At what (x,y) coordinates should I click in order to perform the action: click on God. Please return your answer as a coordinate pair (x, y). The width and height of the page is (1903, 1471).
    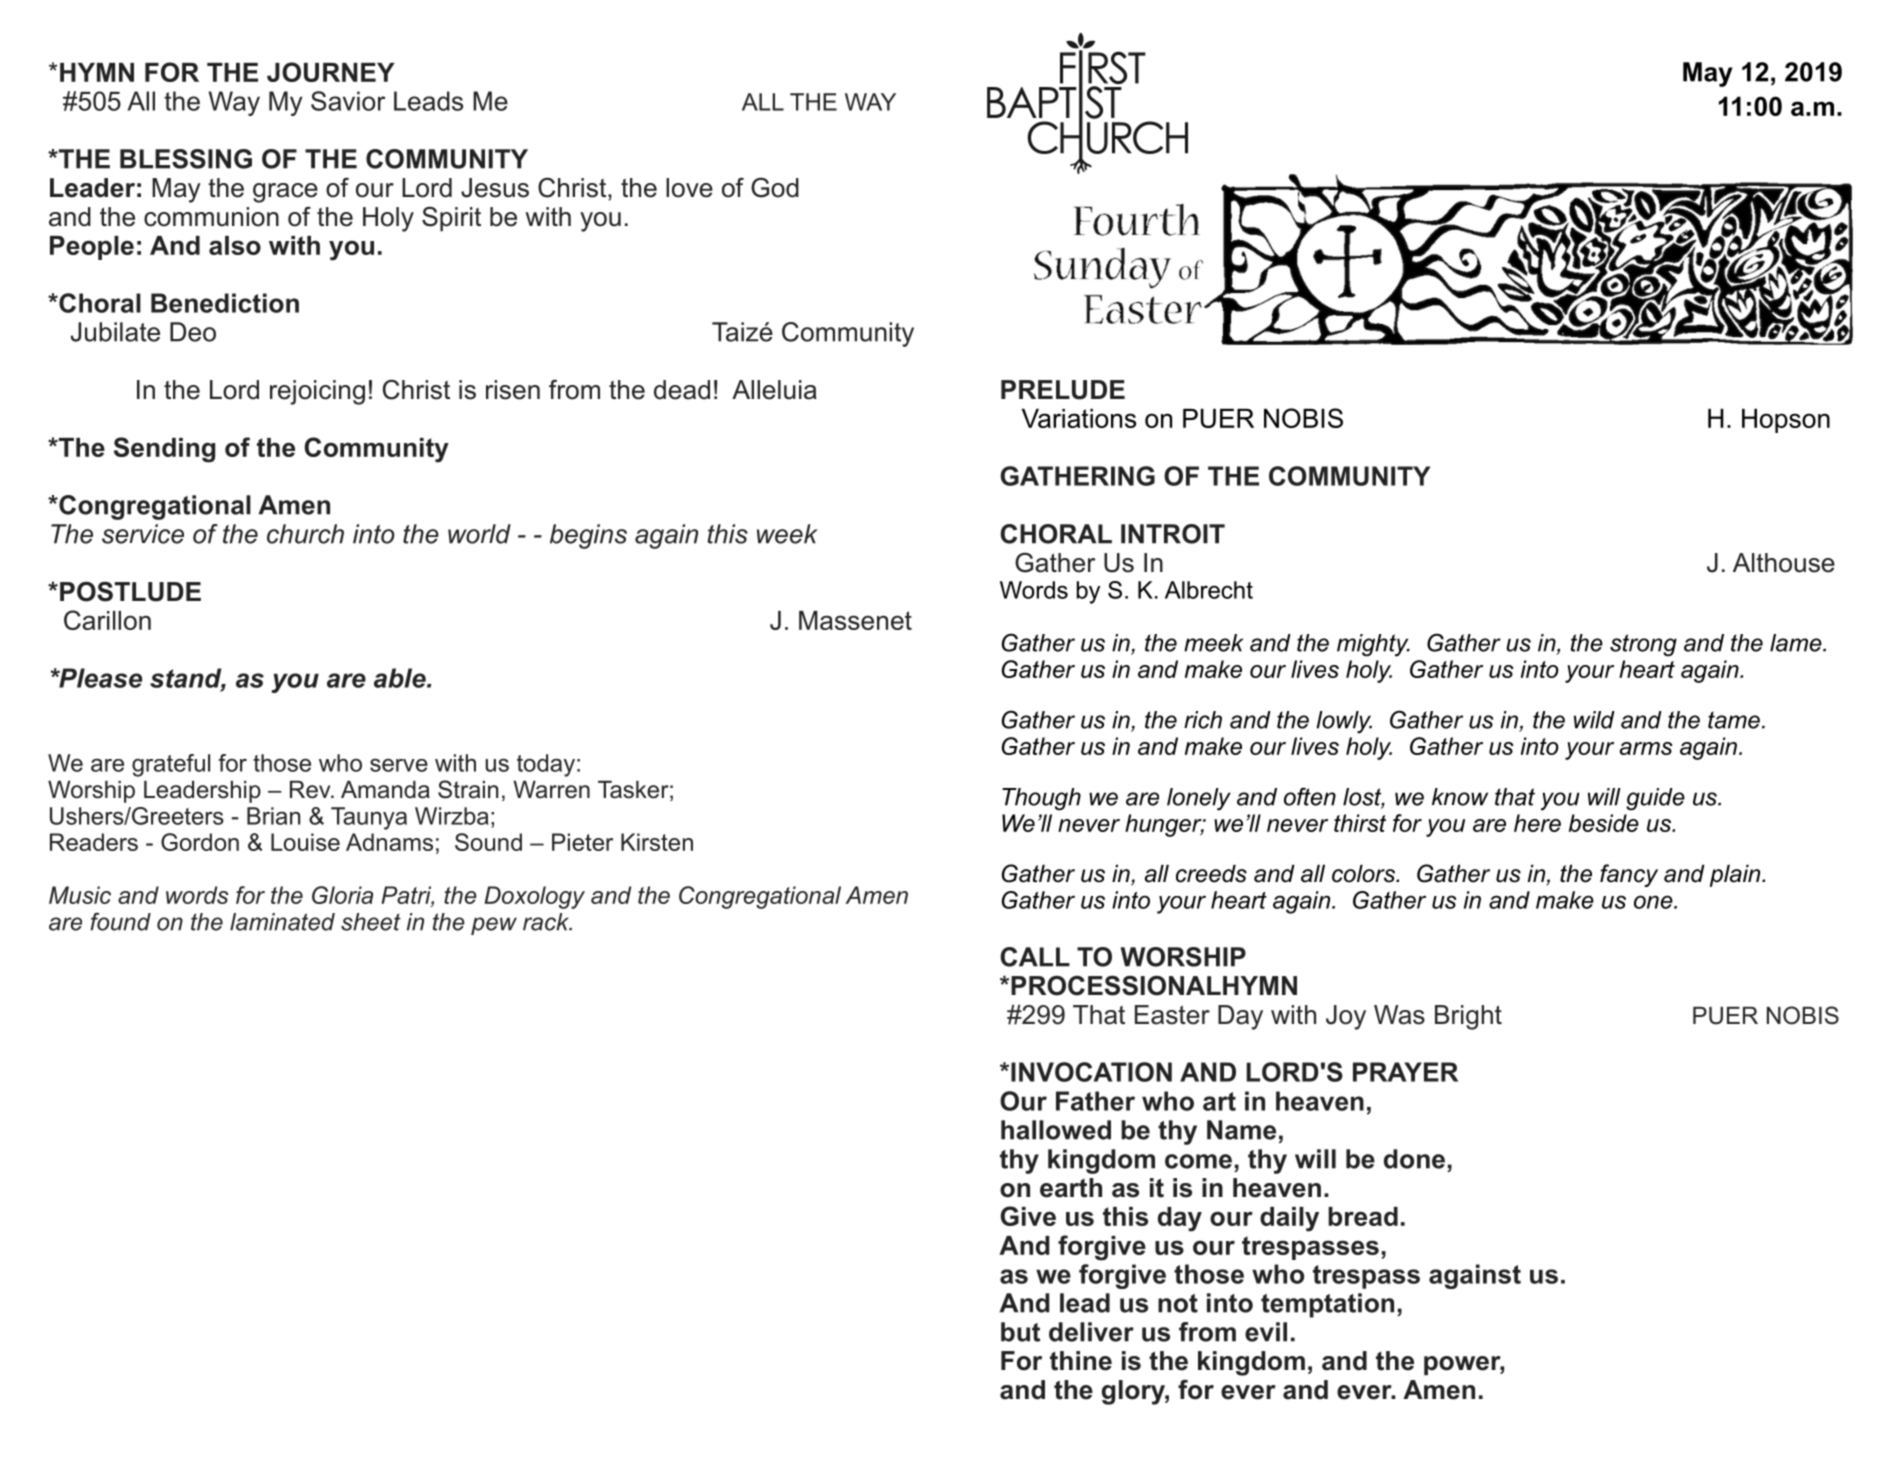
    Looking at the image, I should click on (775, 188).
